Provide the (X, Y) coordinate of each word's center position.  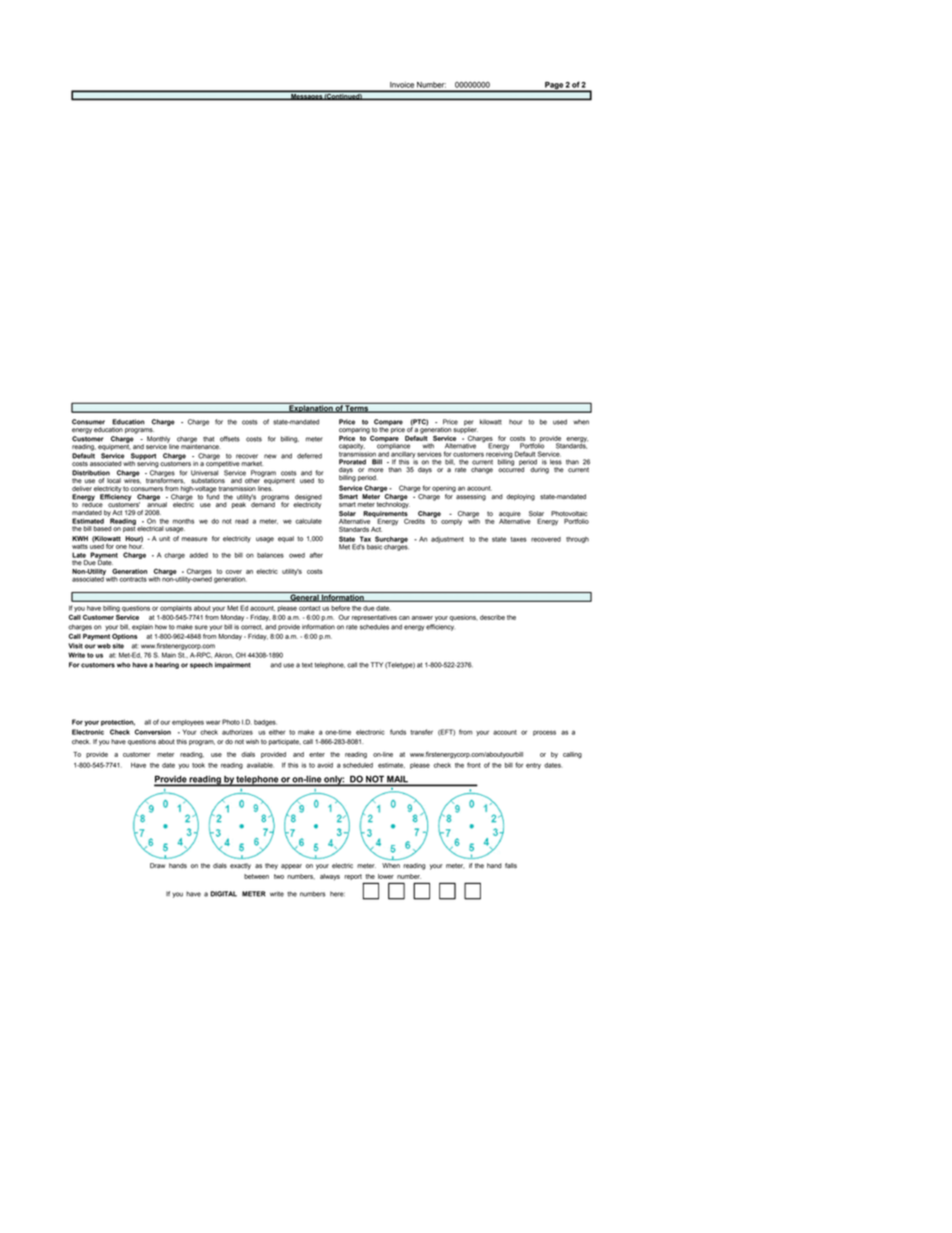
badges (265, 723)
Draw (157, 866)
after (316, 555)
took (198, 765)
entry (533, 766)
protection (118, 722)
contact (309, 608)
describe (492, 617)
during (539, 470)
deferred (309, 456)
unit (164, 538)
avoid (325, 765)
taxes (519, 539)
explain (142, 627)
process (544, 733)
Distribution (91, 473)
